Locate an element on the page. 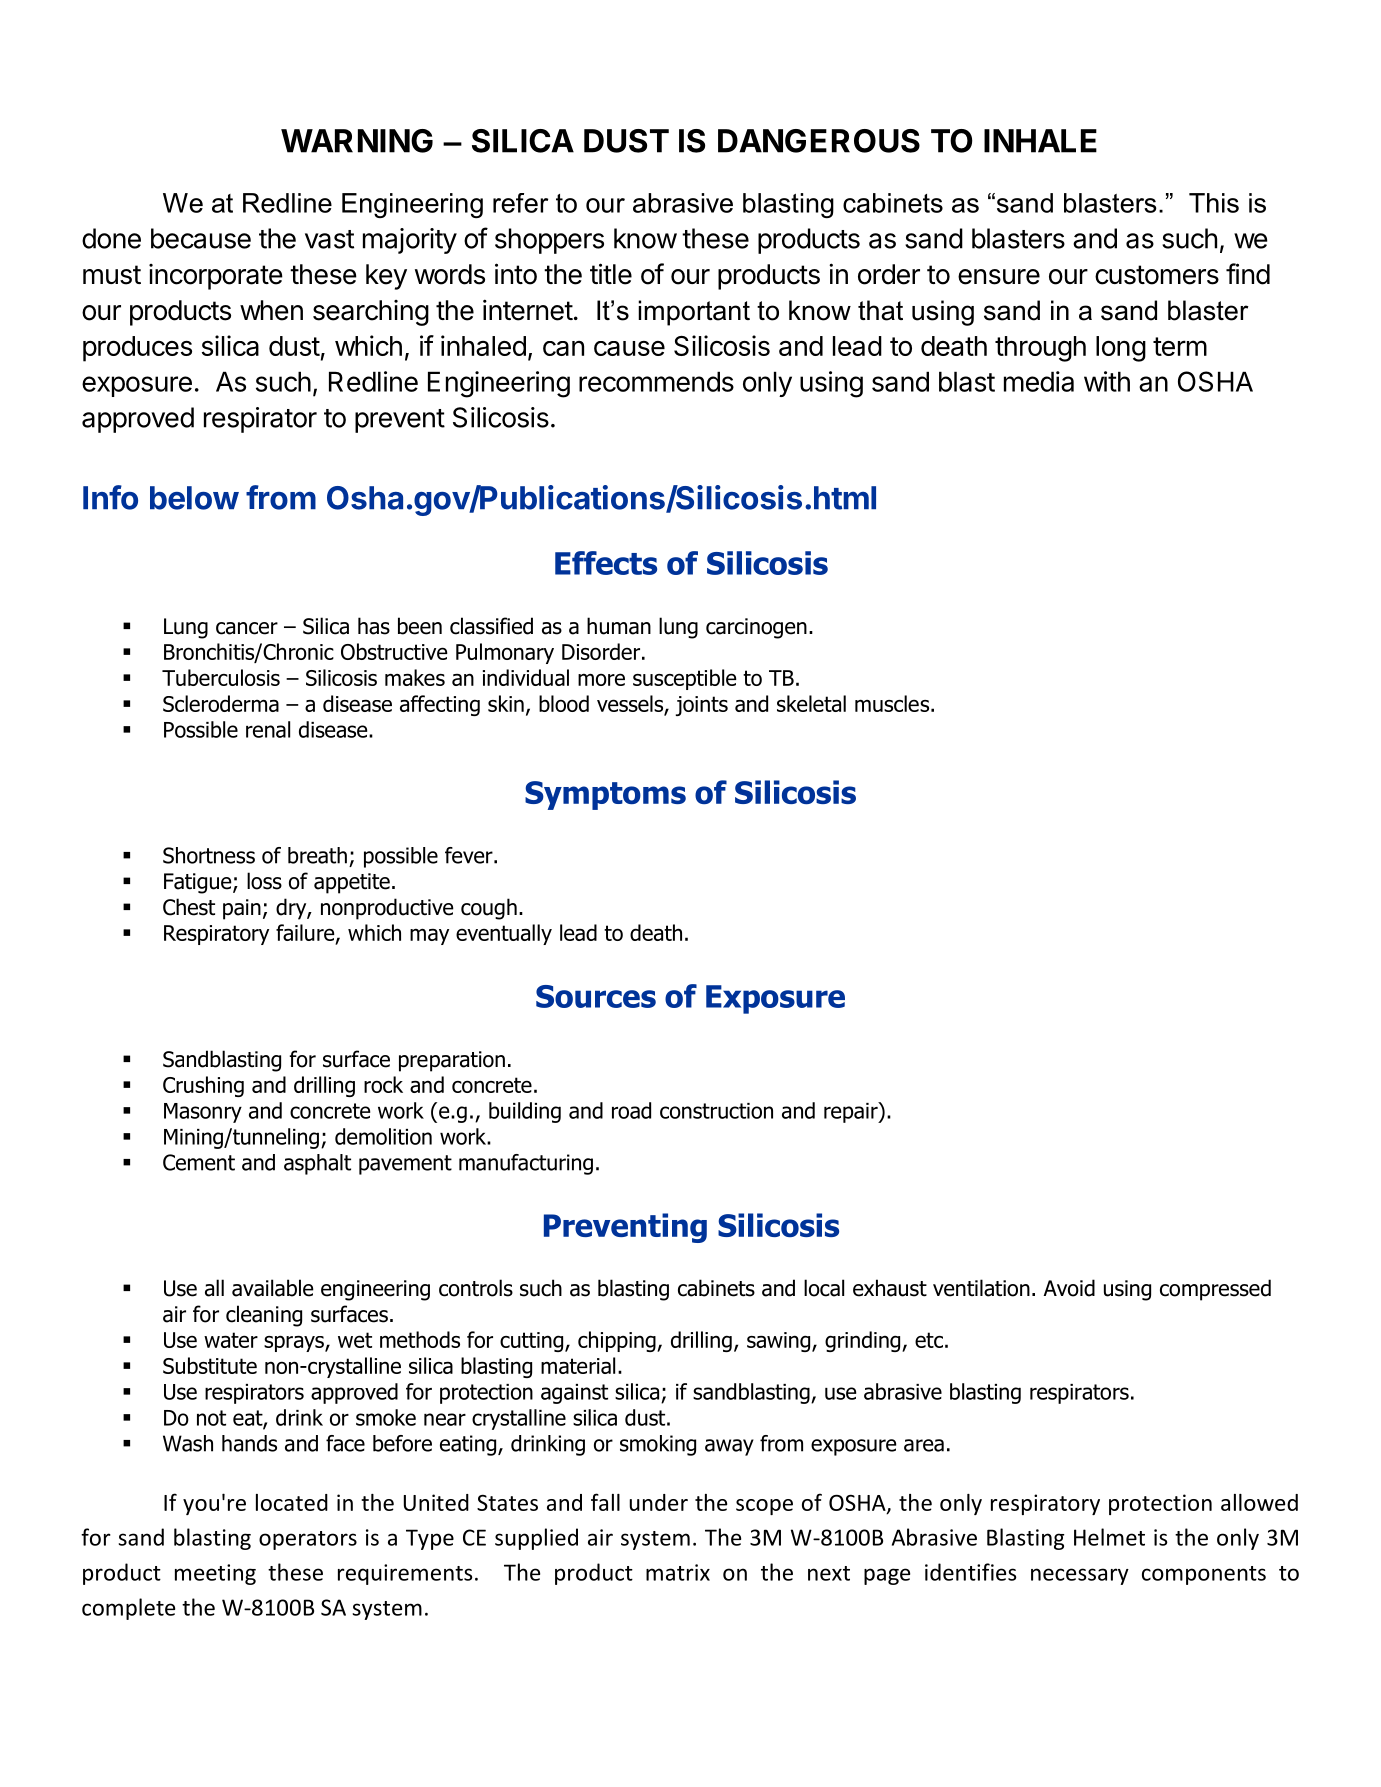 The height and width of the image is (1787, 1381). matrix is located at coordinates (678, 1572).
